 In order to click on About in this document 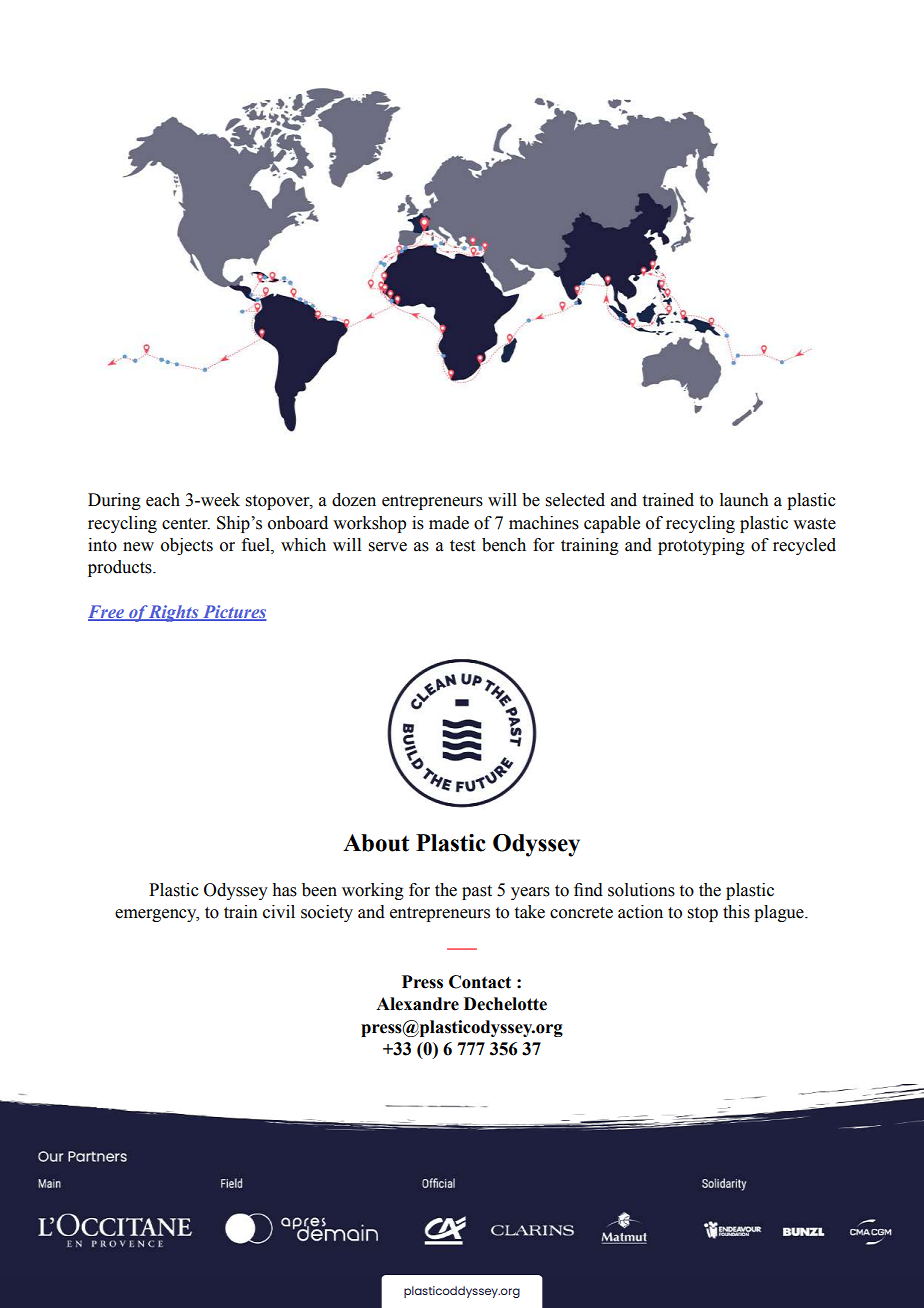, I will do `click(376, 843)`.
